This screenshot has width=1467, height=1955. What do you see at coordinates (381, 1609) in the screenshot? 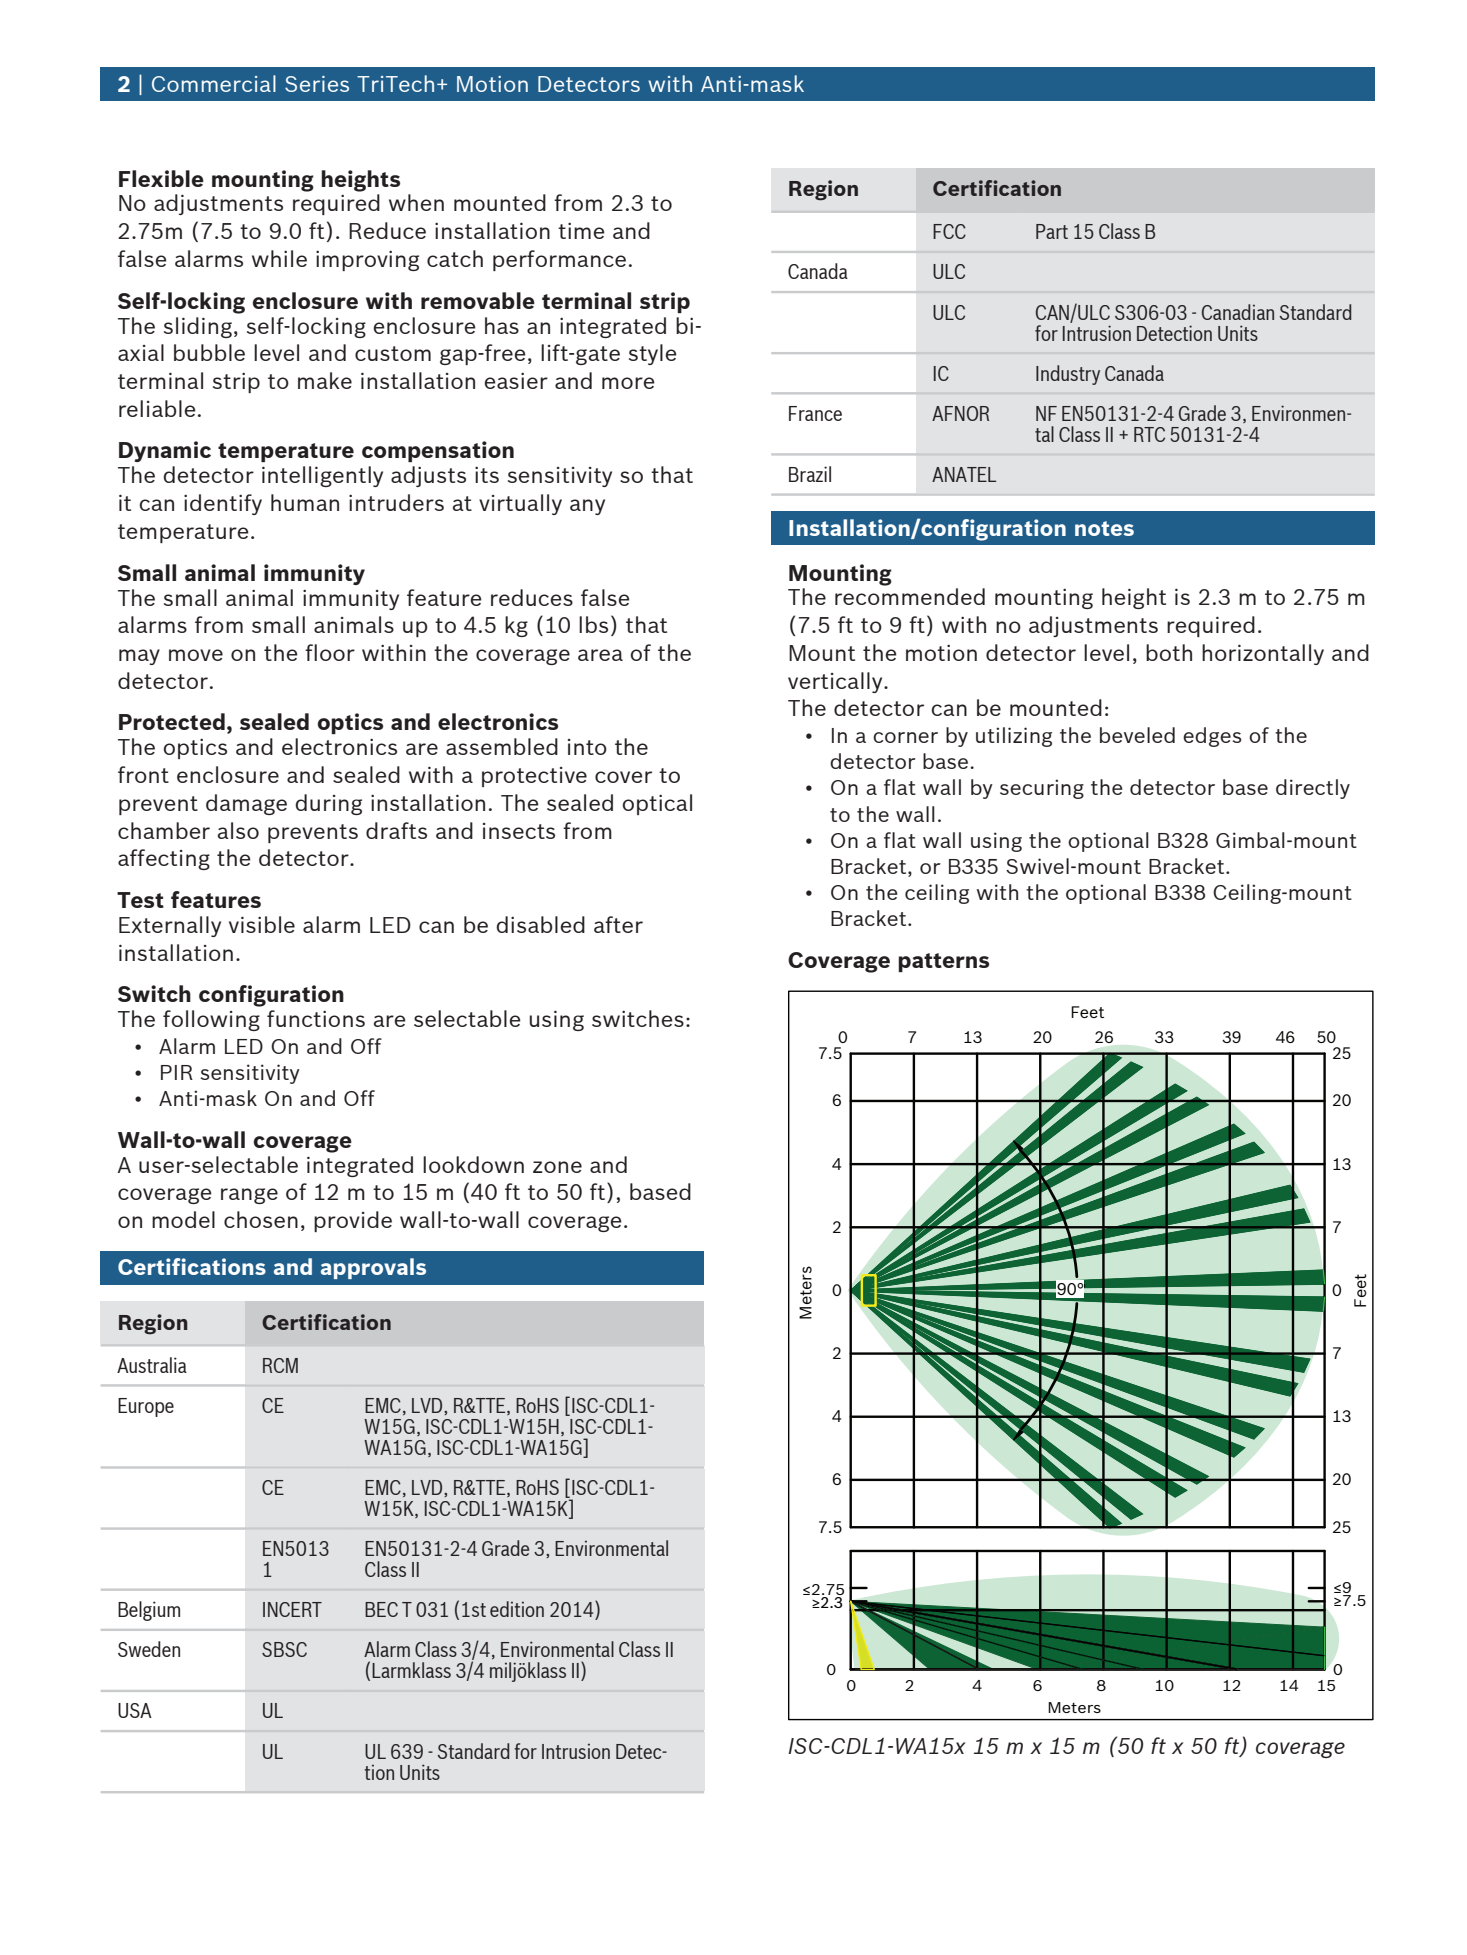
I see `BEC` at bounding box center [381, 1609].
